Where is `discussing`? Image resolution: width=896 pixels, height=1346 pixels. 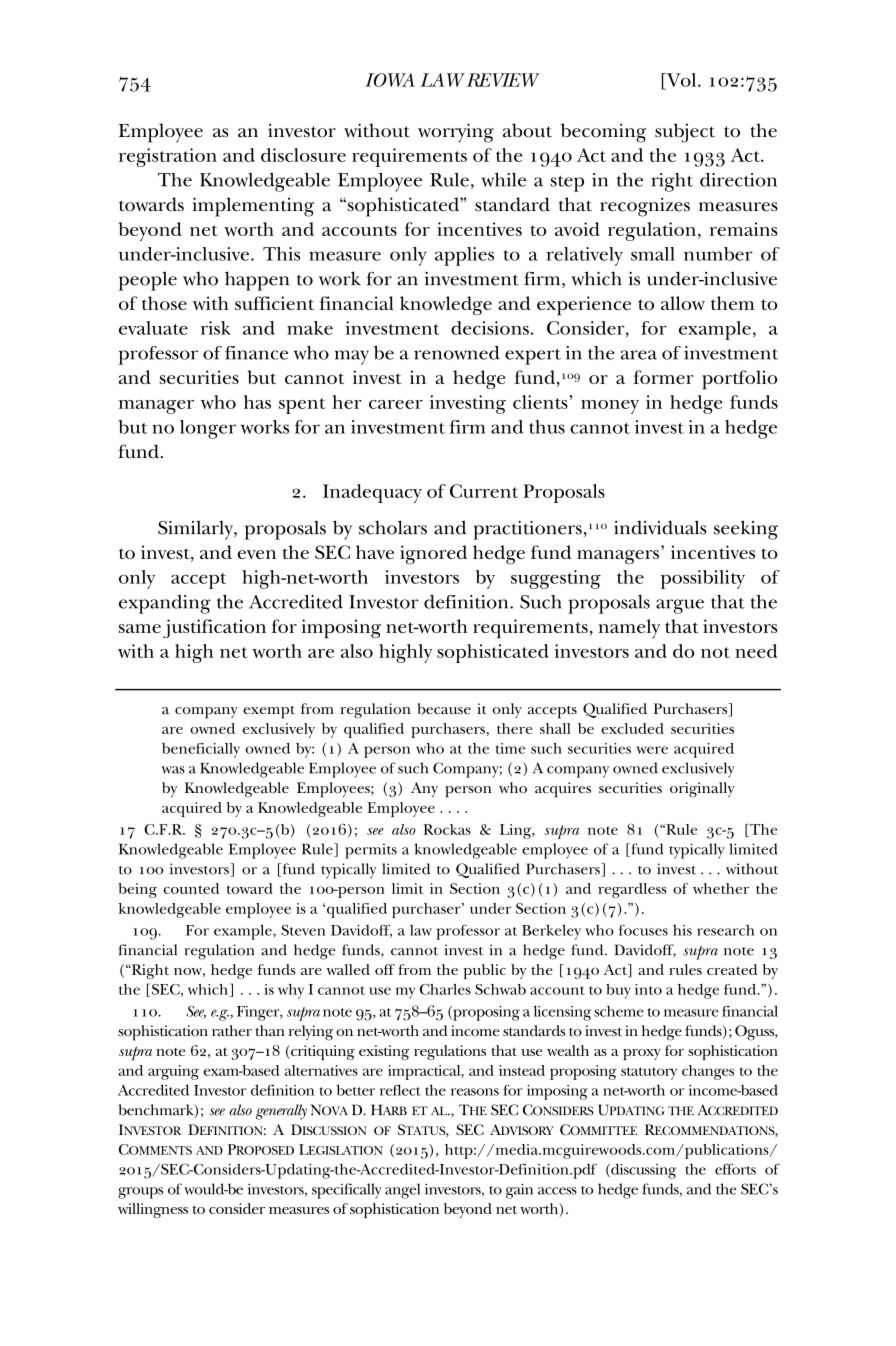 discussing is located at coordinates (642, 1171).
